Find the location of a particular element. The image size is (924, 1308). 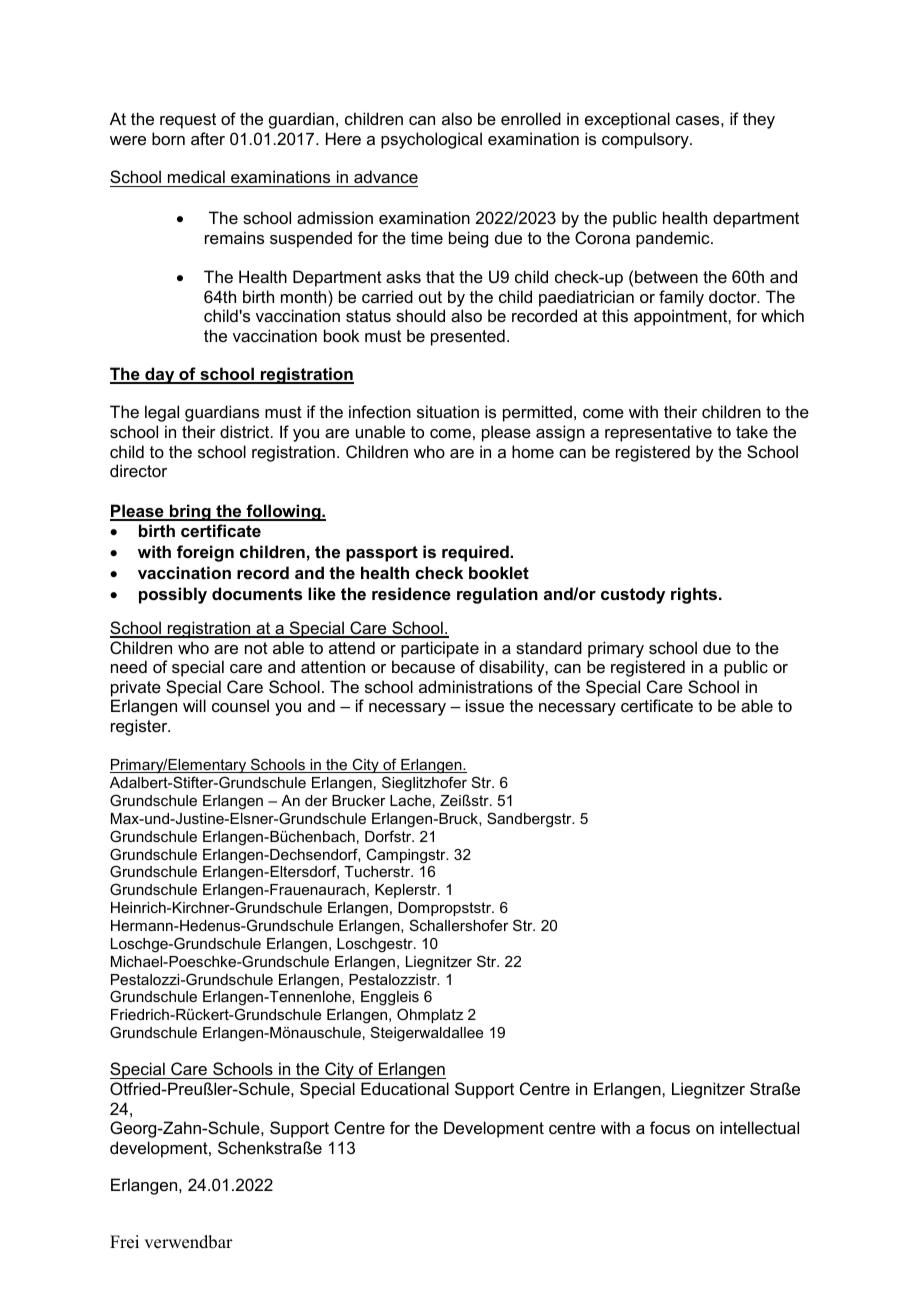

because is located at coordinates (423, 666).
